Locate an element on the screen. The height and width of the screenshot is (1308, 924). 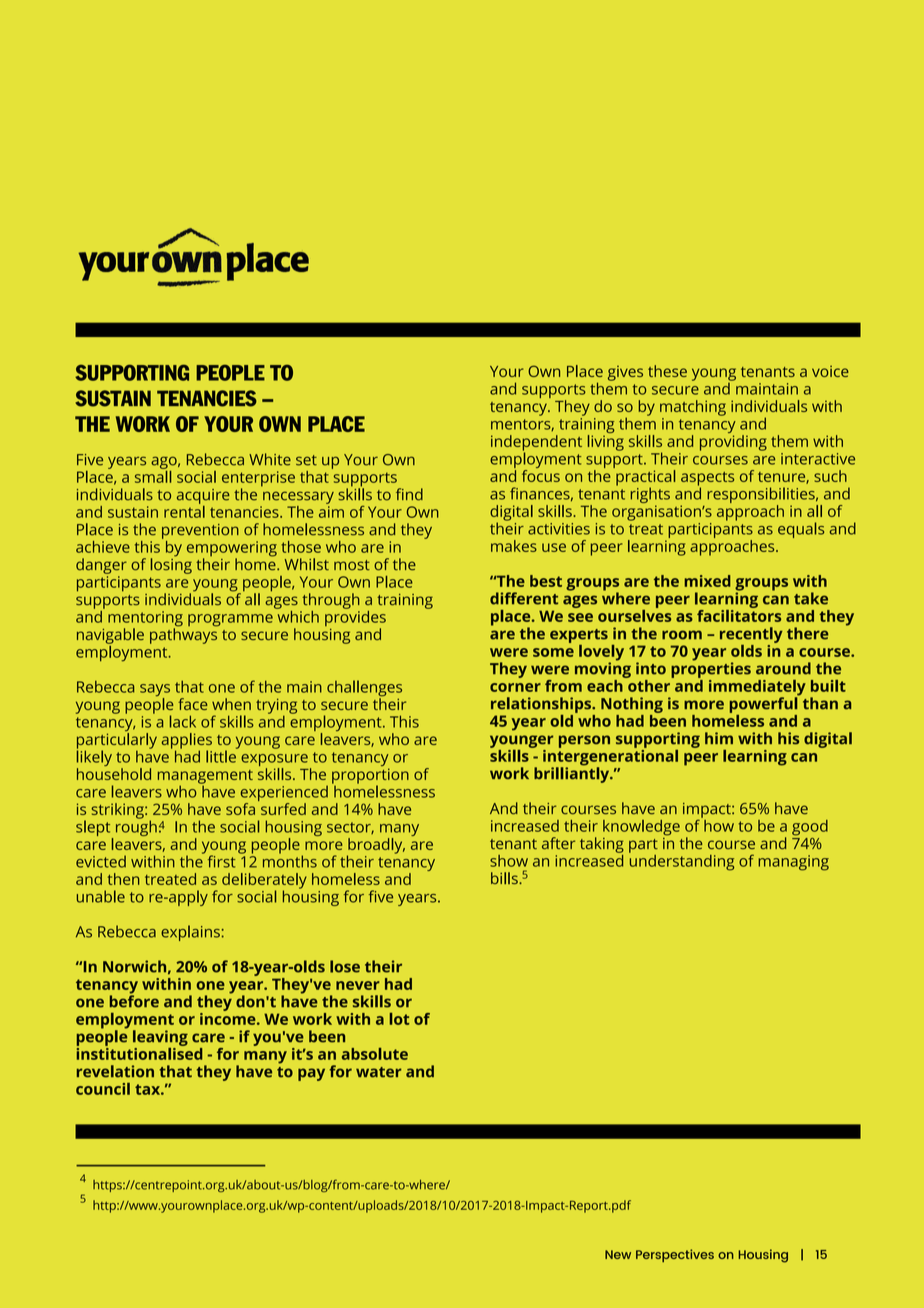
independent is located at coordinates (536, 444).
